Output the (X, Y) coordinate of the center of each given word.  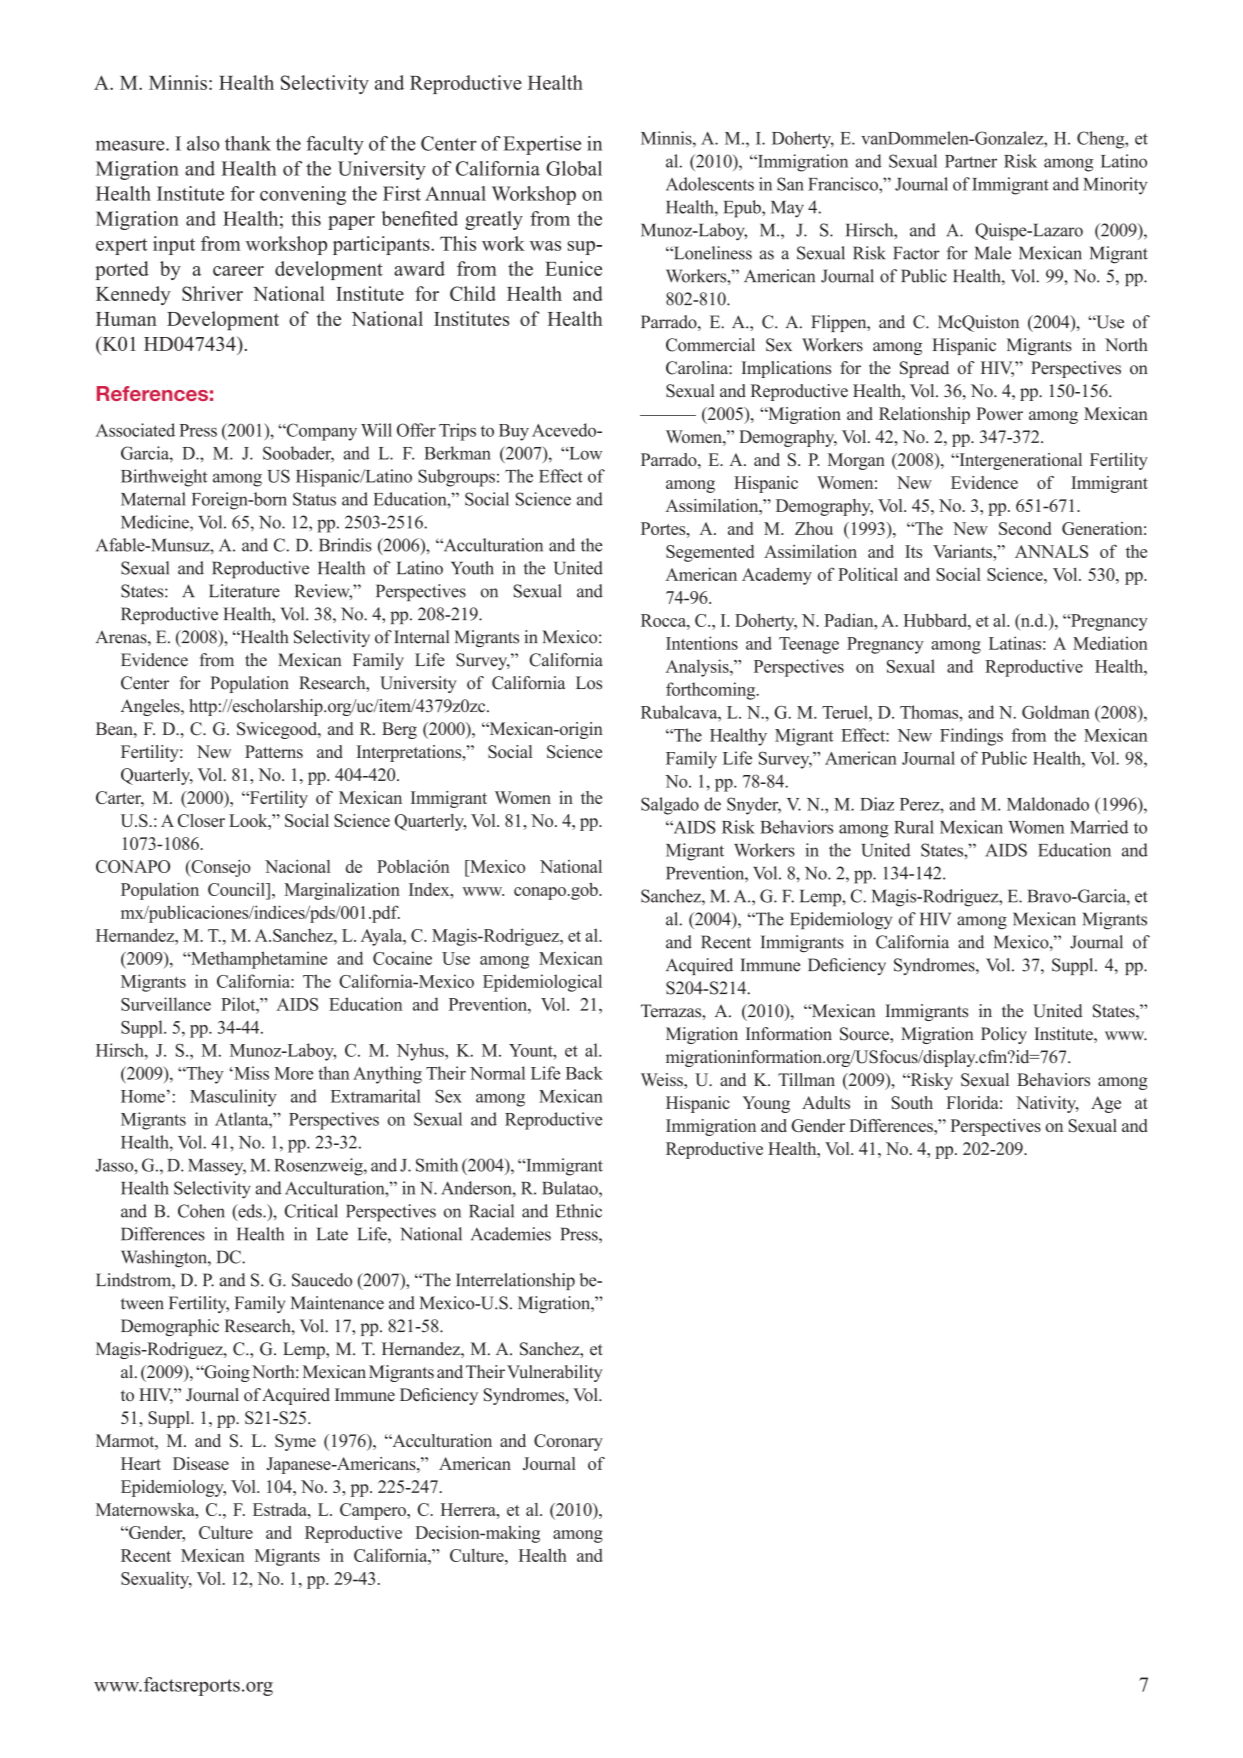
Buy (514, 432)
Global (574, 168)
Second (1025, 528)
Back (584, 1073)
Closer (201, 820)
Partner (971, 161)
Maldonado (1048, 804)
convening (303, 195)
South (912, 1102)
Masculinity (233, 1098)
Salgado (670, 806)
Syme (295, 1442)
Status (314, 499)
